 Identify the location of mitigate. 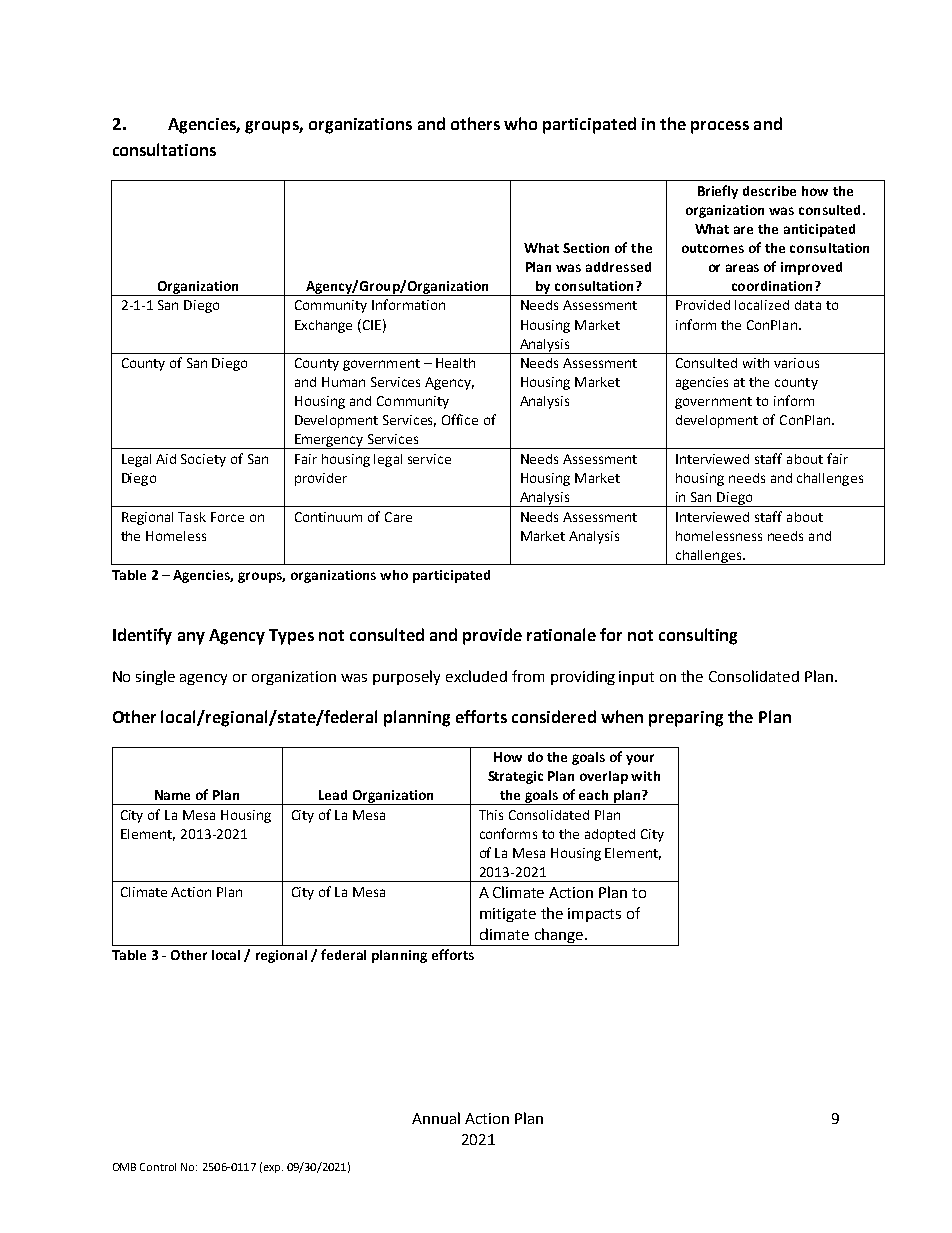
(508, 915).
